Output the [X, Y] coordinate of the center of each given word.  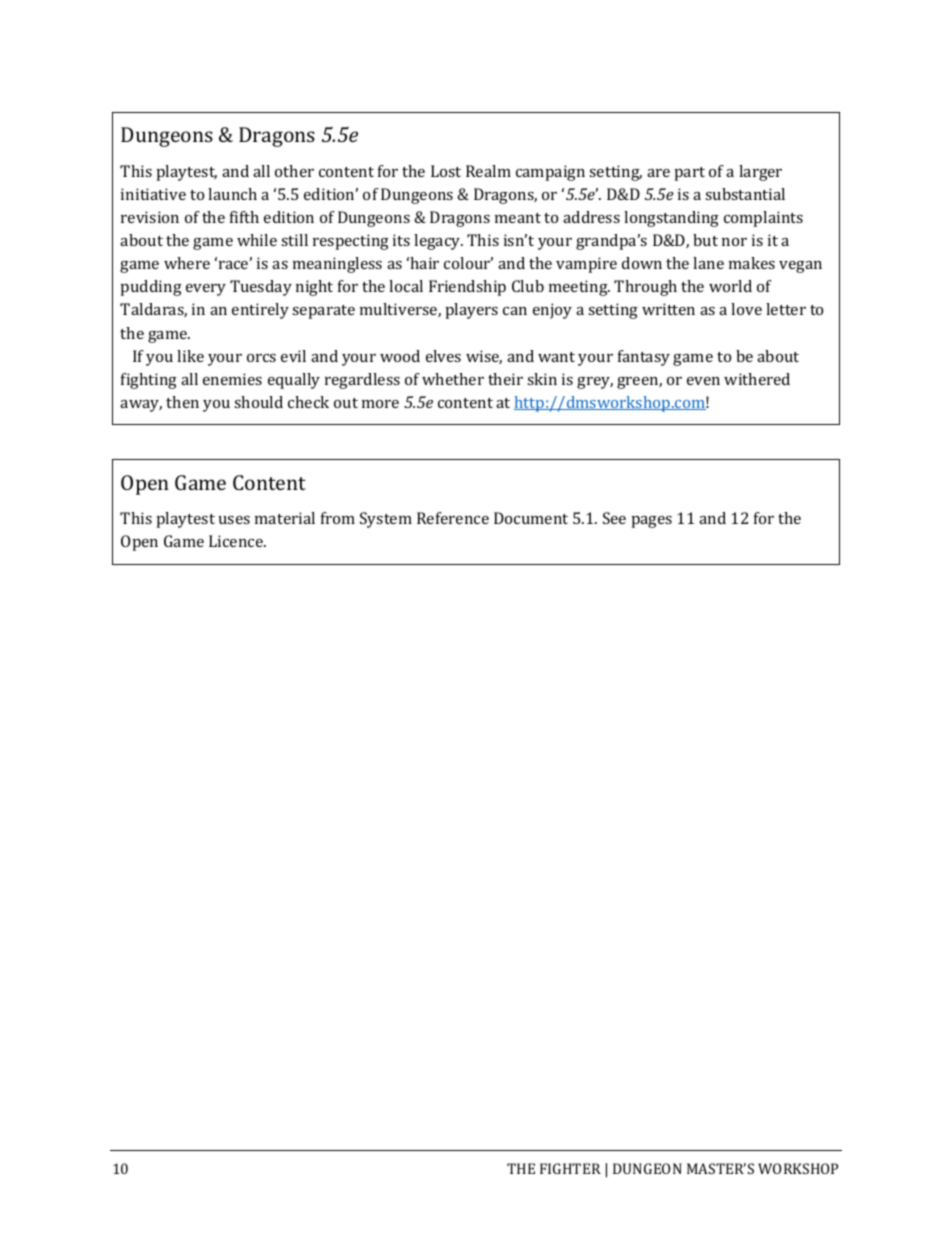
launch [232, 194]
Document [531, 518]
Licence [237, 541]
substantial [745, 194]
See [614, 518]
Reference [453, 518]
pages [652, 522]
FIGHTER [570, 1168]
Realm [488, 171]
